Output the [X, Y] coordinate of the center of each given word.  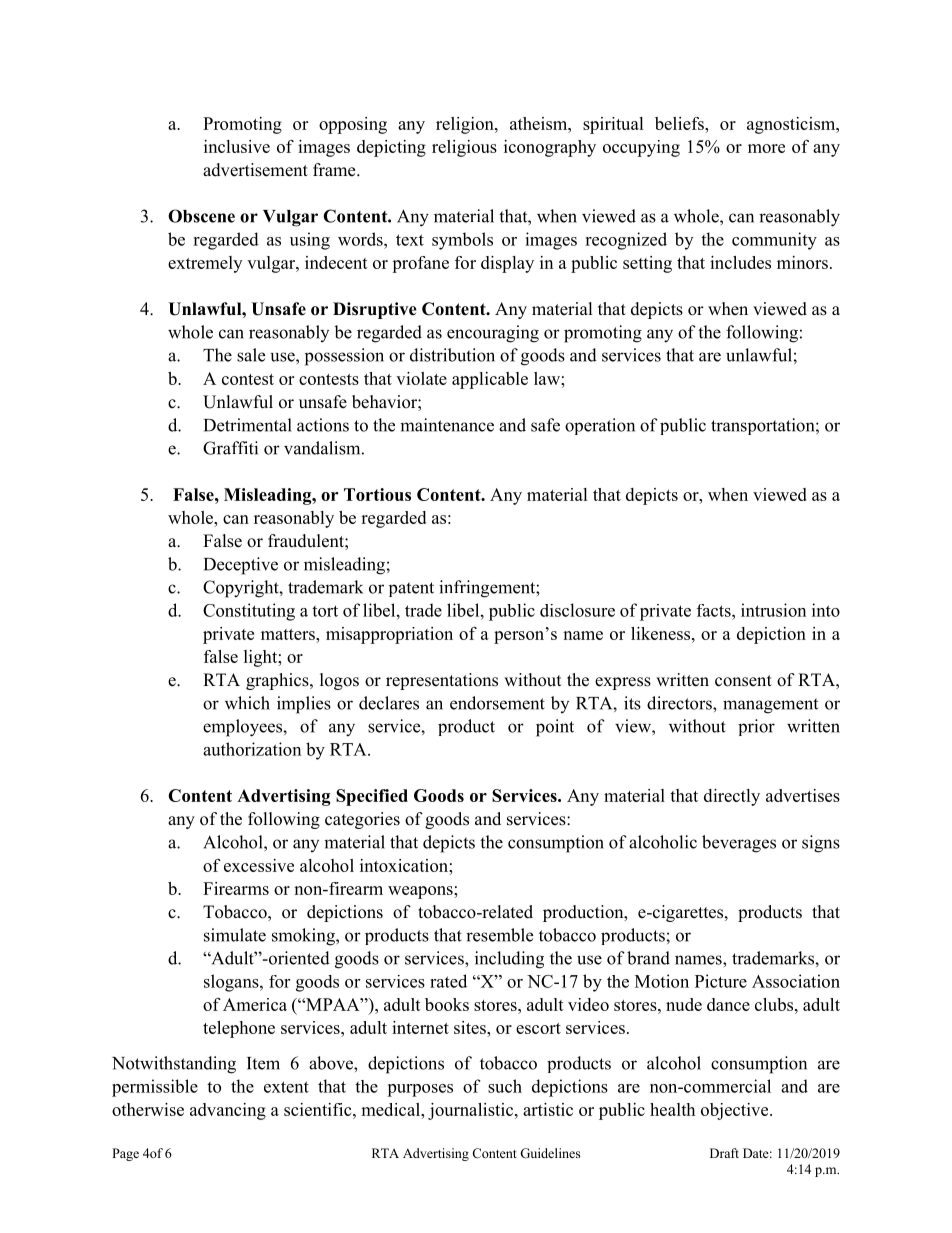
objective [736, 1111]
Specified [372, 797]
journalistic [472, 1111]
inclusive [237, 146]
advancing [228, 1111]
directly [732, 797]
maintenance [447, 425]
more [766, 148]
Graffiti [230, 448]
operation [600, 426]
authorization [252, 749]
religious [464, 148]
